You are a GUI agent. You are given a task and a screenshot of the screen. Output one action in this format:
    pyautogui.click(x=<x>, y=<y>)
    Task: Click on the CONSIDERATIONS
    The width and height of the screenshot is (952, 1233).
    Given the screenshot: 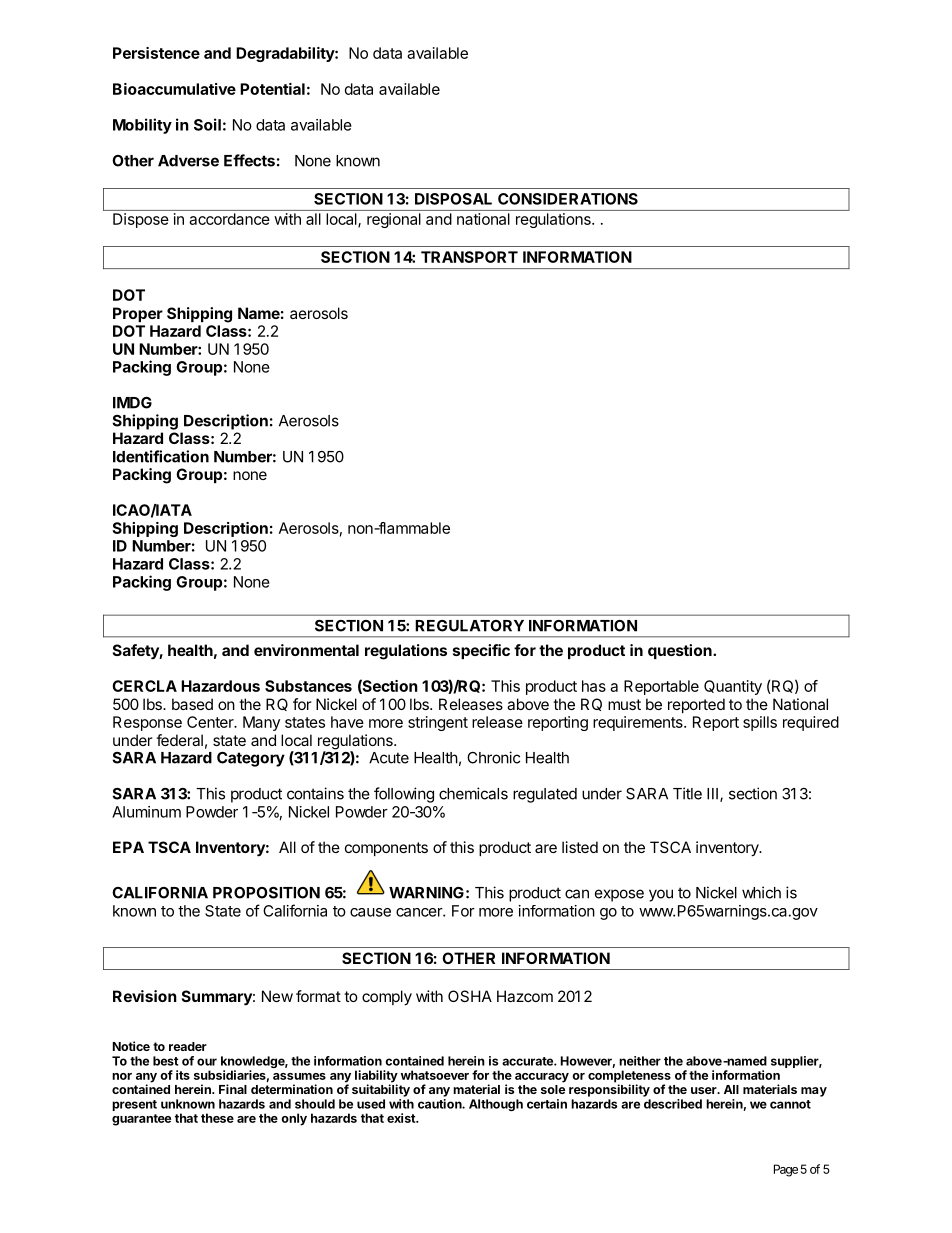 What is the action you would take?
    pyautogui.click(x=568, y=199)
